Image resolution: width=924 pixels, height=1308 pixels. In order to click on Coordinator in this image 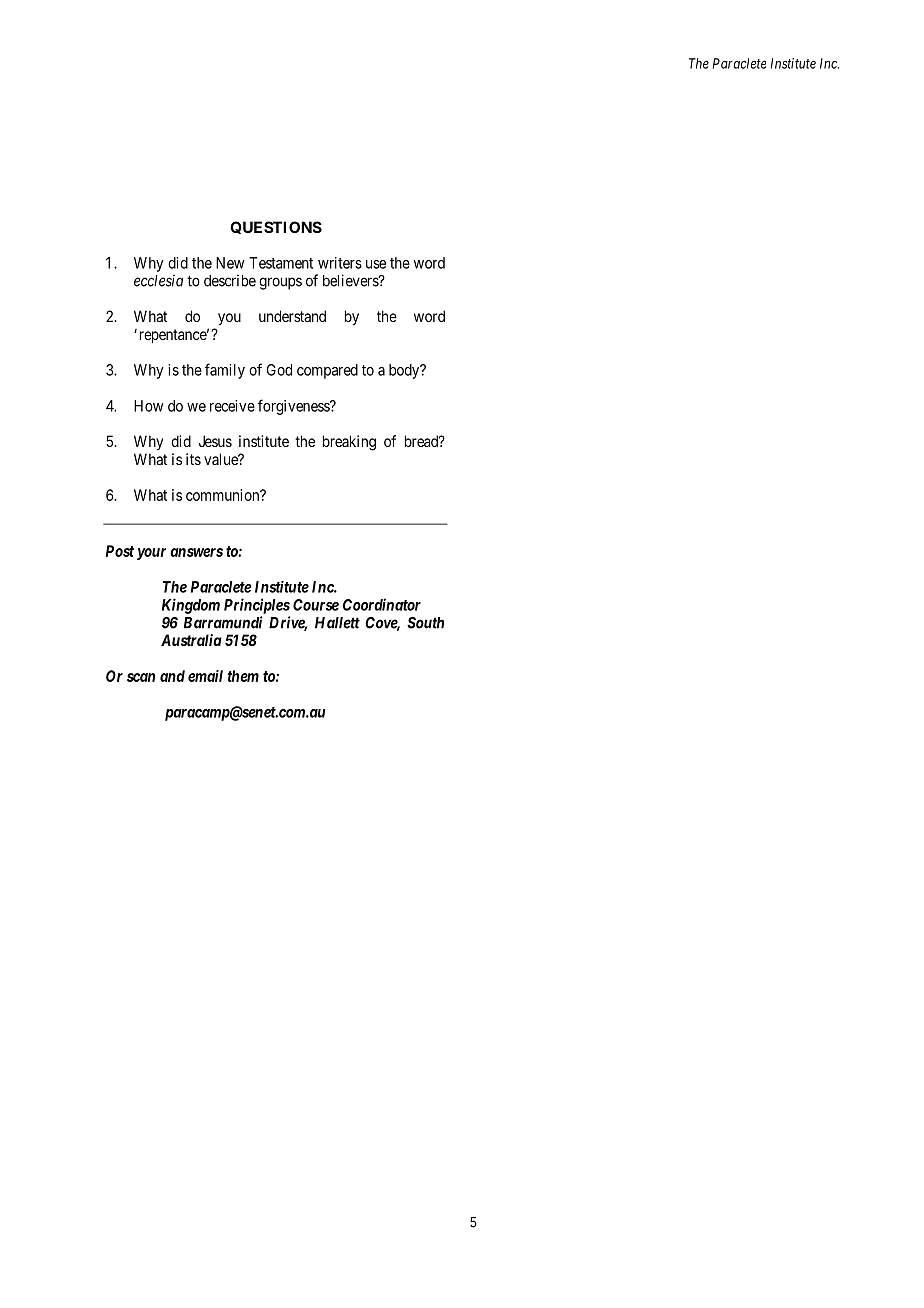, I will do `click(382, 604)`.
